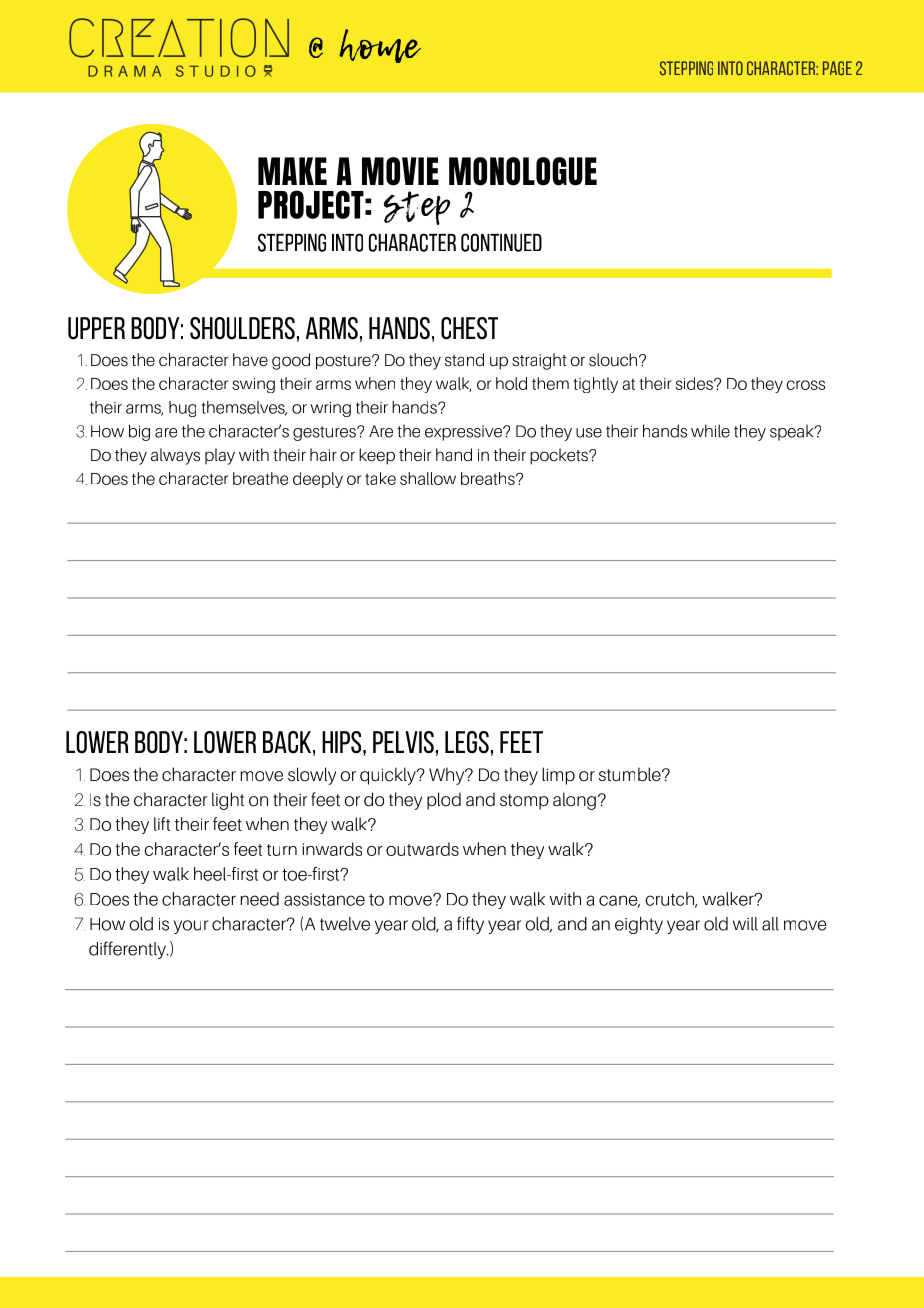  What do you see at coordinates (523, 171) in the image?
I see `MONOLOGUE` at bounding box center [523, 171].
